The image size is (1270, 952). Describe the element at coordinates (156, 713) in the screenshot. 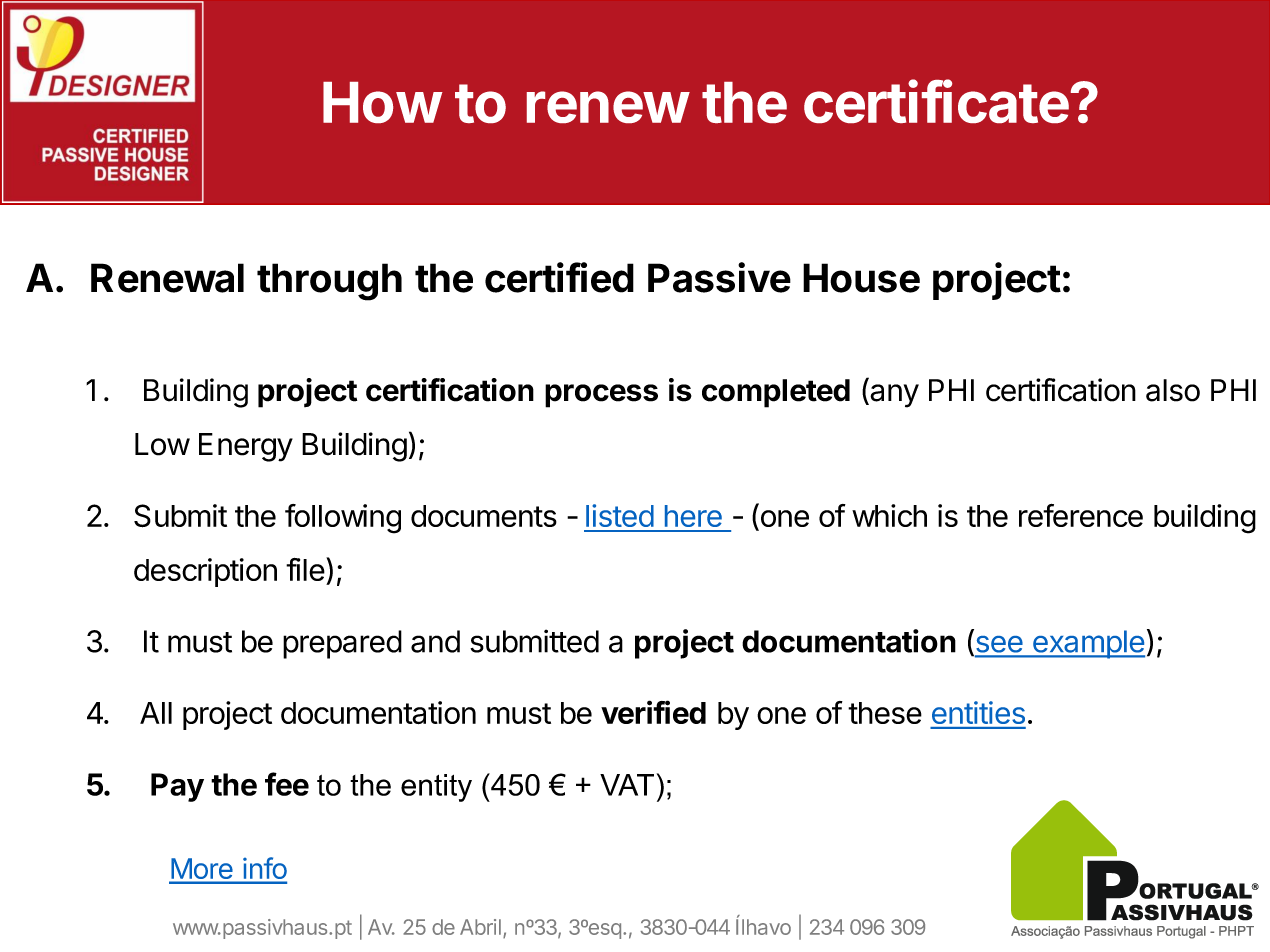

I see `All` at that location.
